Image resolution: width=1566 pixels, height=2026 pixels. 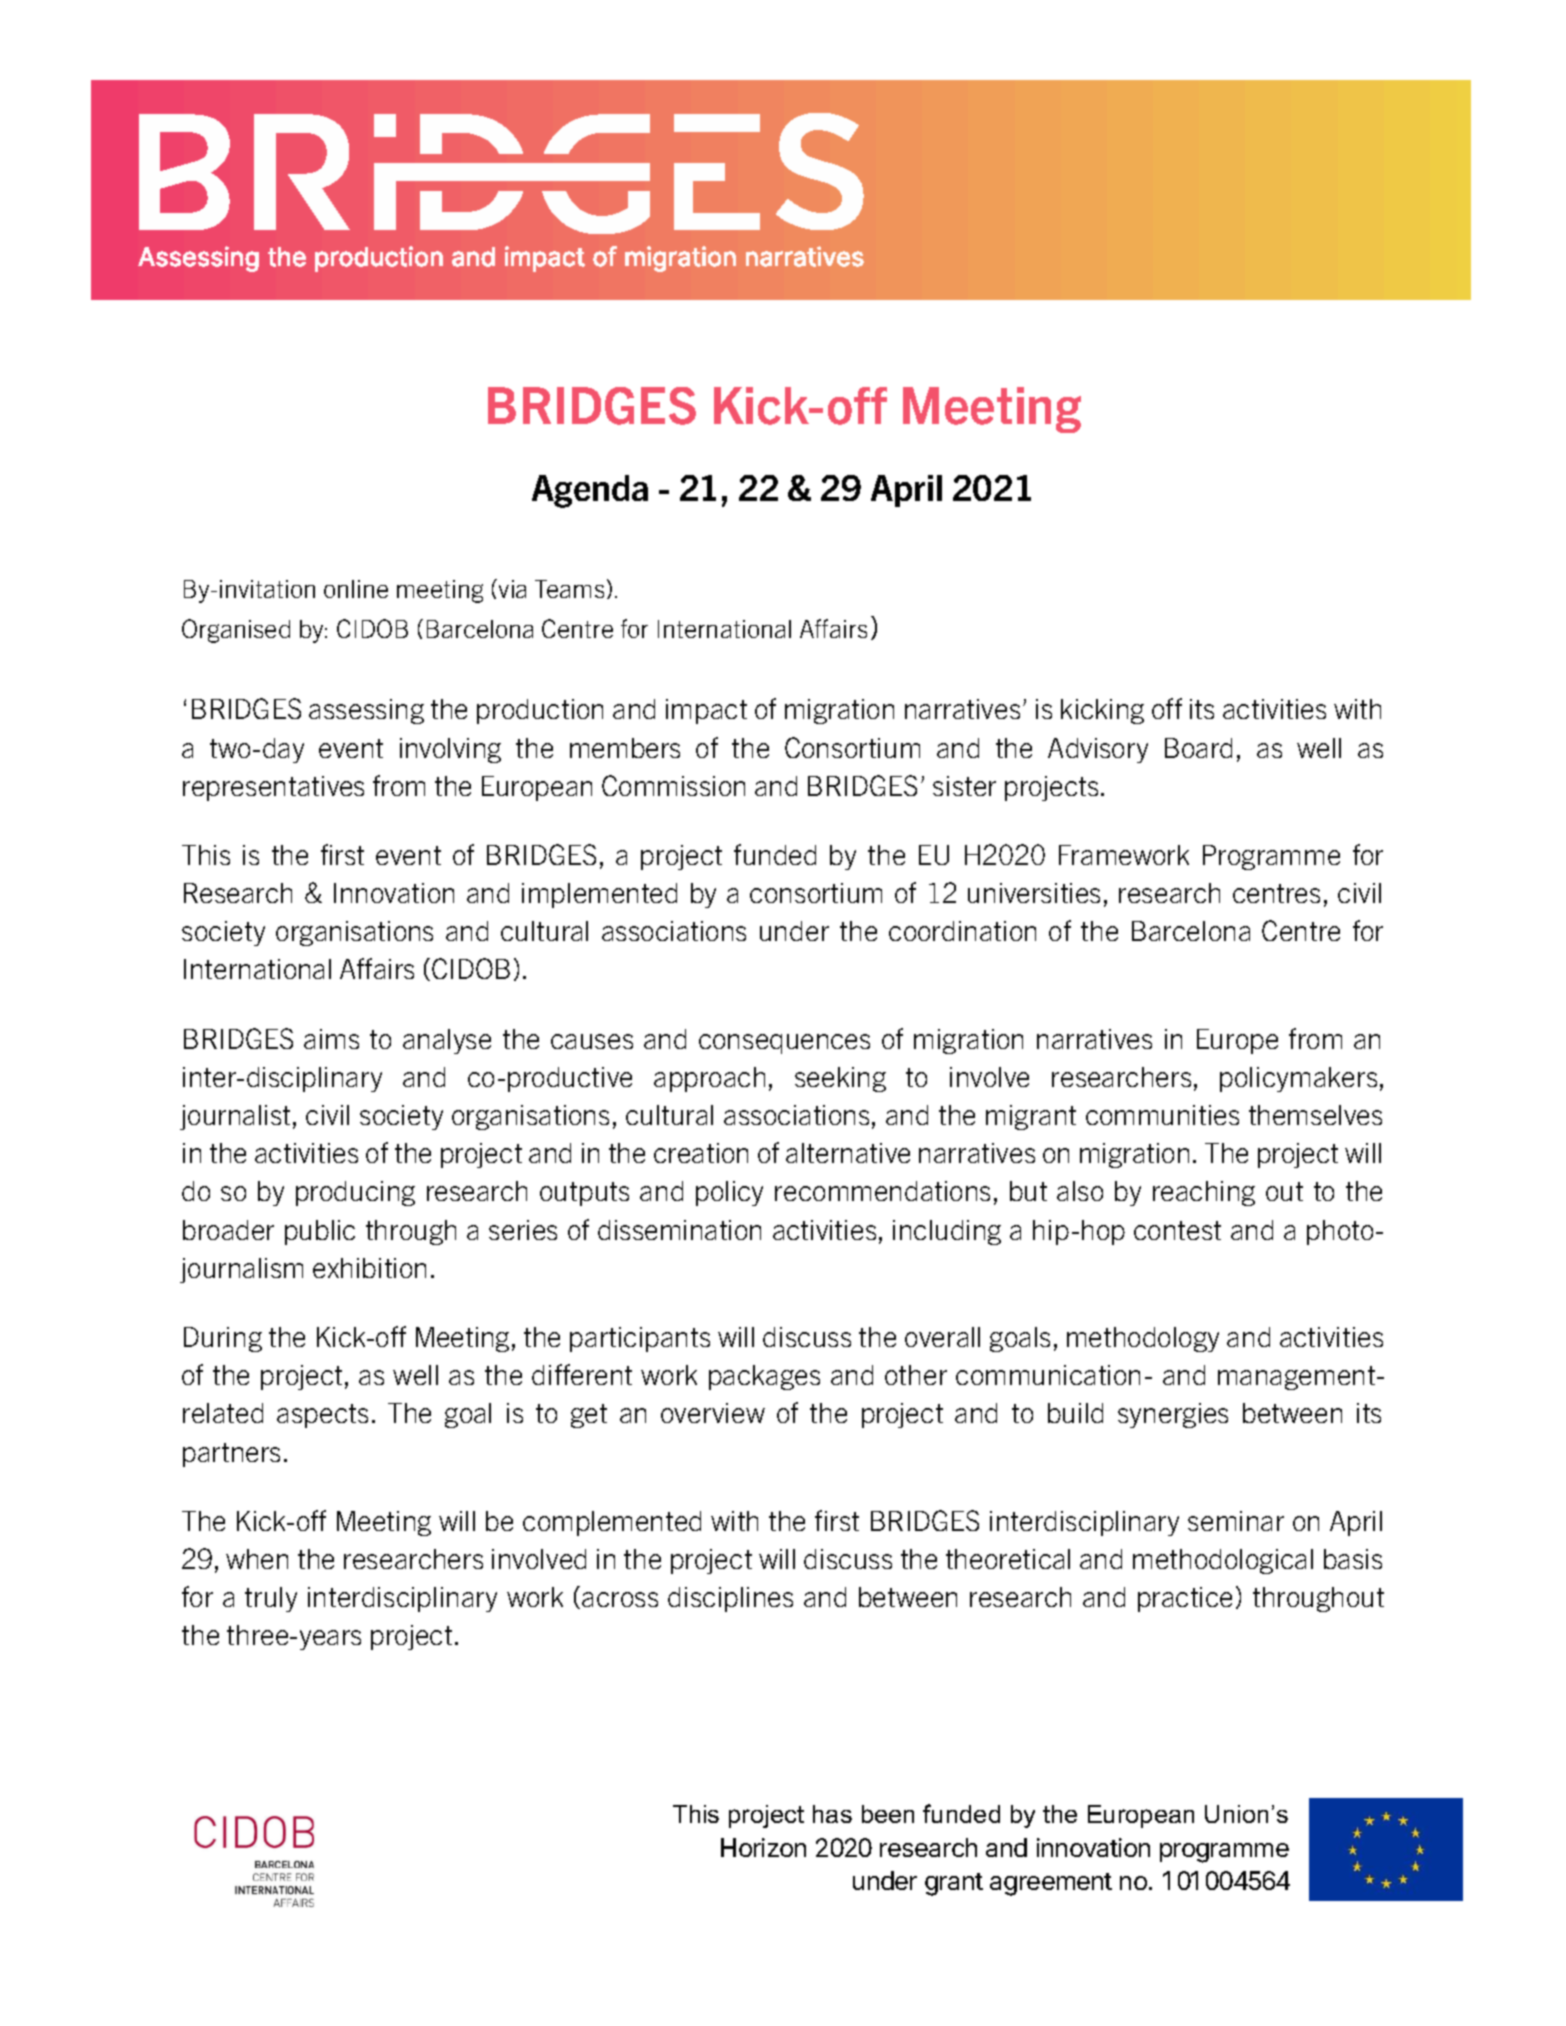 I want to click on Commission, so click(x=673, y=785).
